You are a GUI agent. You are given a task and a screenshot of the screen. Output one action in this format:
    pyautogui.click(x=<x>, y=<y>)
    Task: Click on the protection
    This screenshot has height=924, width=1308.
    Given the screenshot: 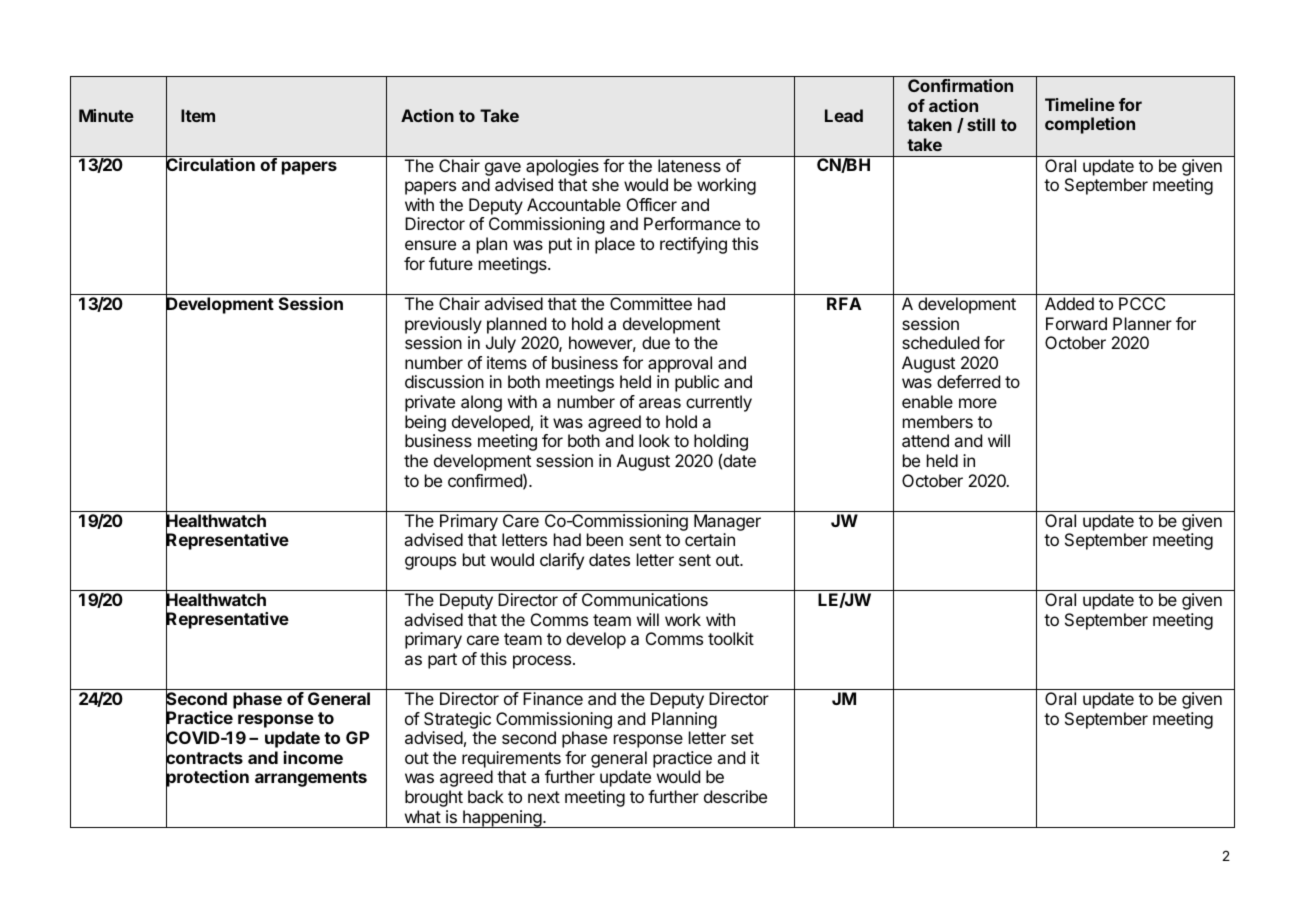 What is the action you would take?
    pyautogui.click(x=207, y=779)
